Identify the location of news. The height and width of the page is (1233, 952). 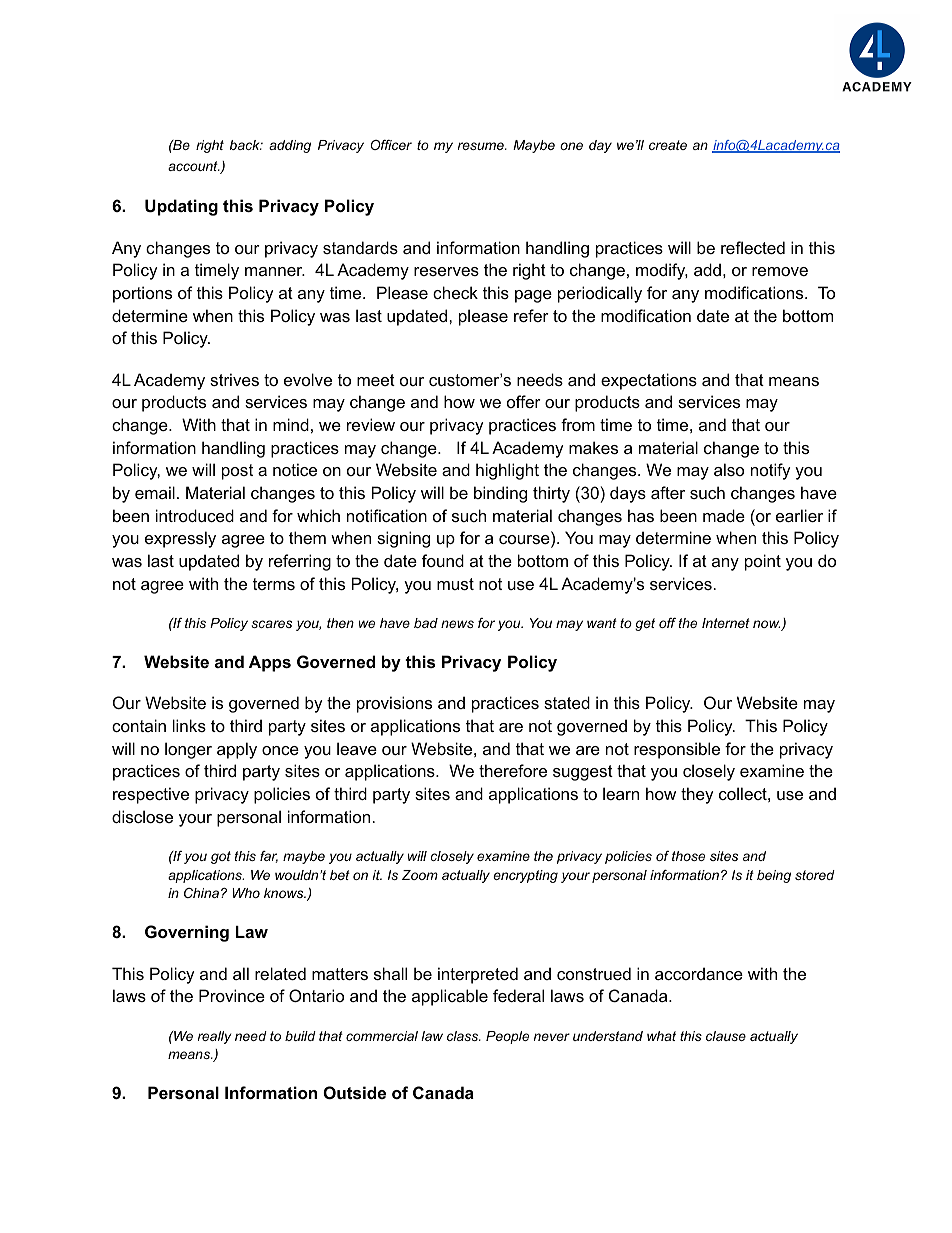
(457, 624).
